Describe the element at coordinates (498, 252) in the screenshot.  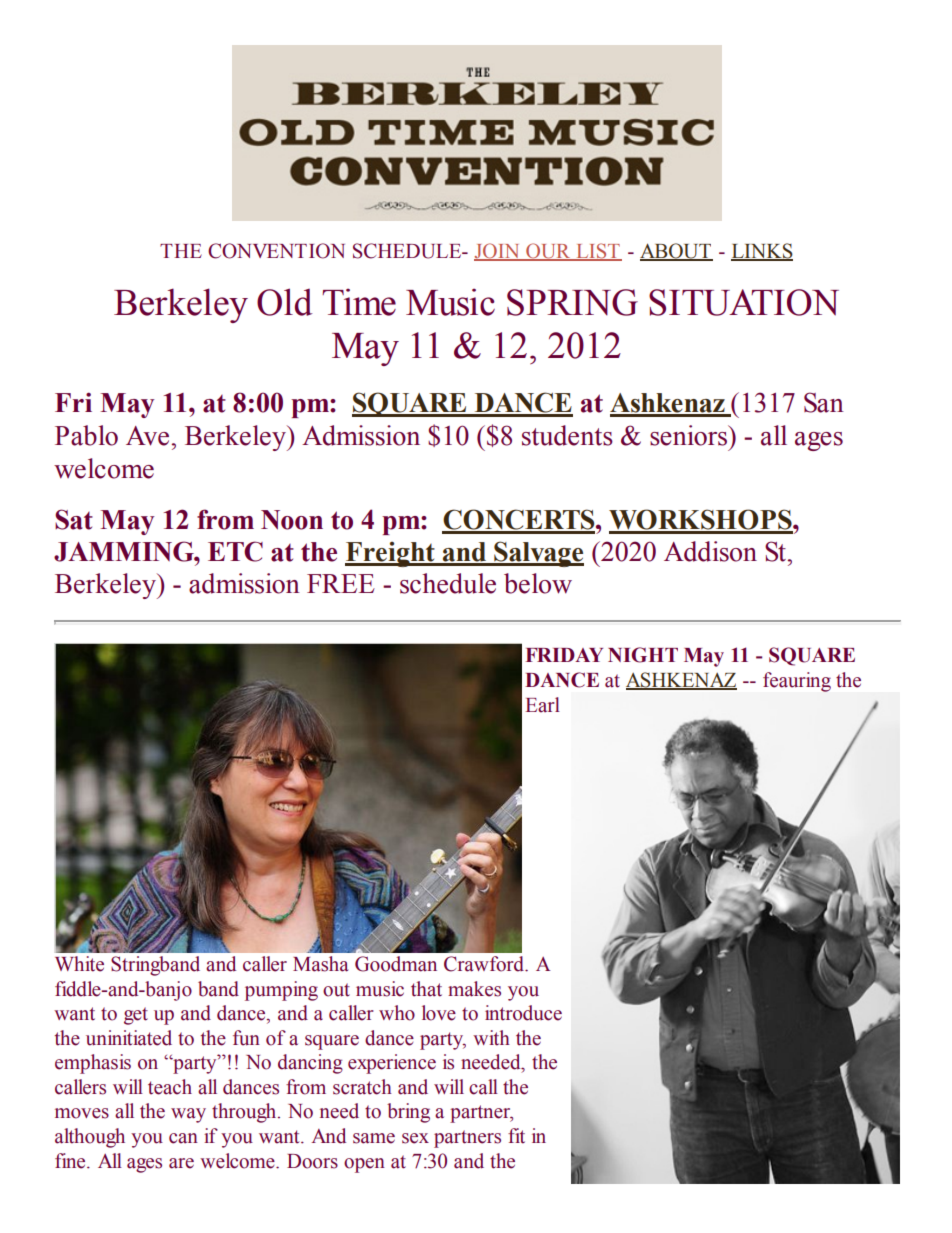
I see `JOIN` at that location.
